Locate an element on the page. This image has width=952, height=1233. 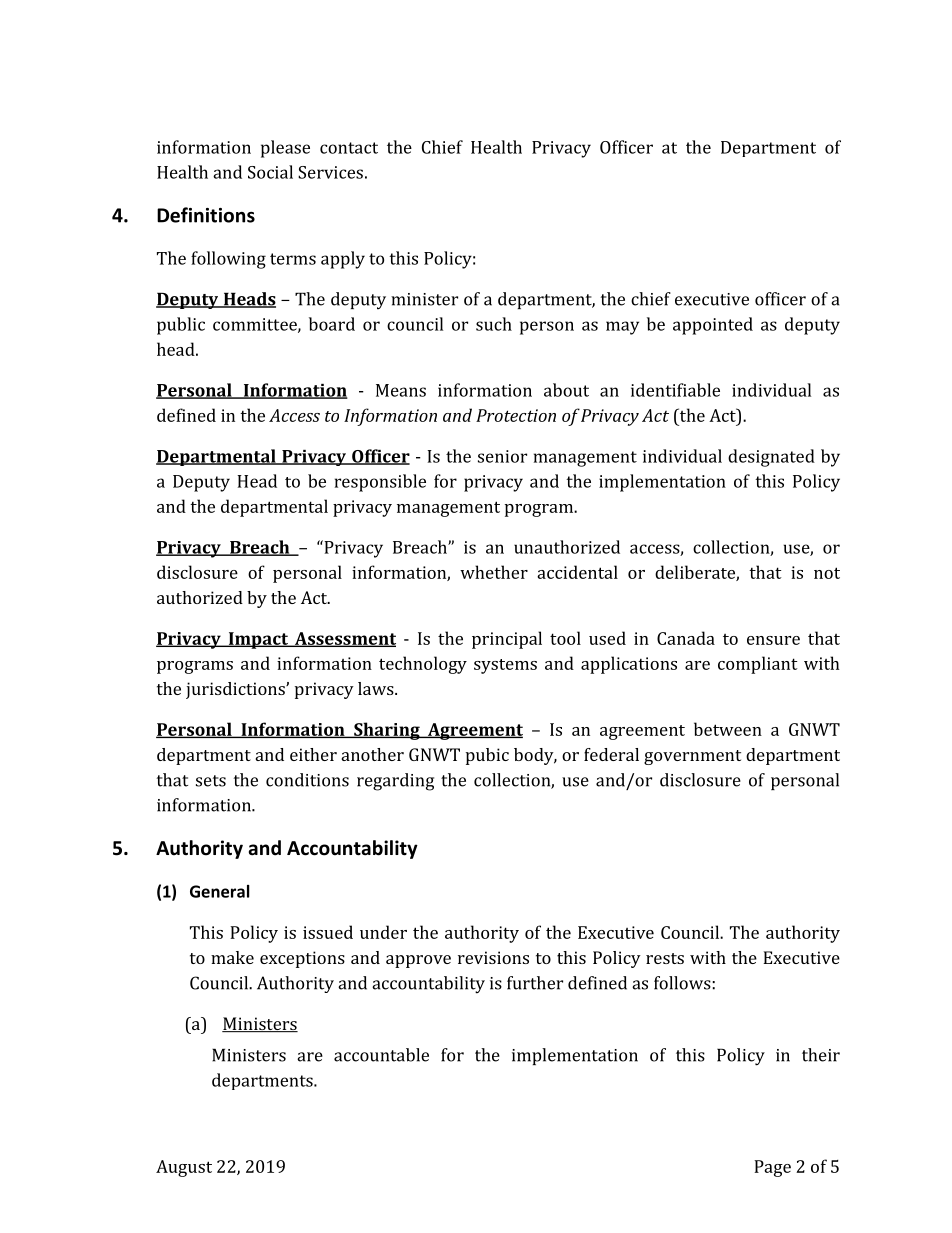
board is located at coordinates (332, 324).
